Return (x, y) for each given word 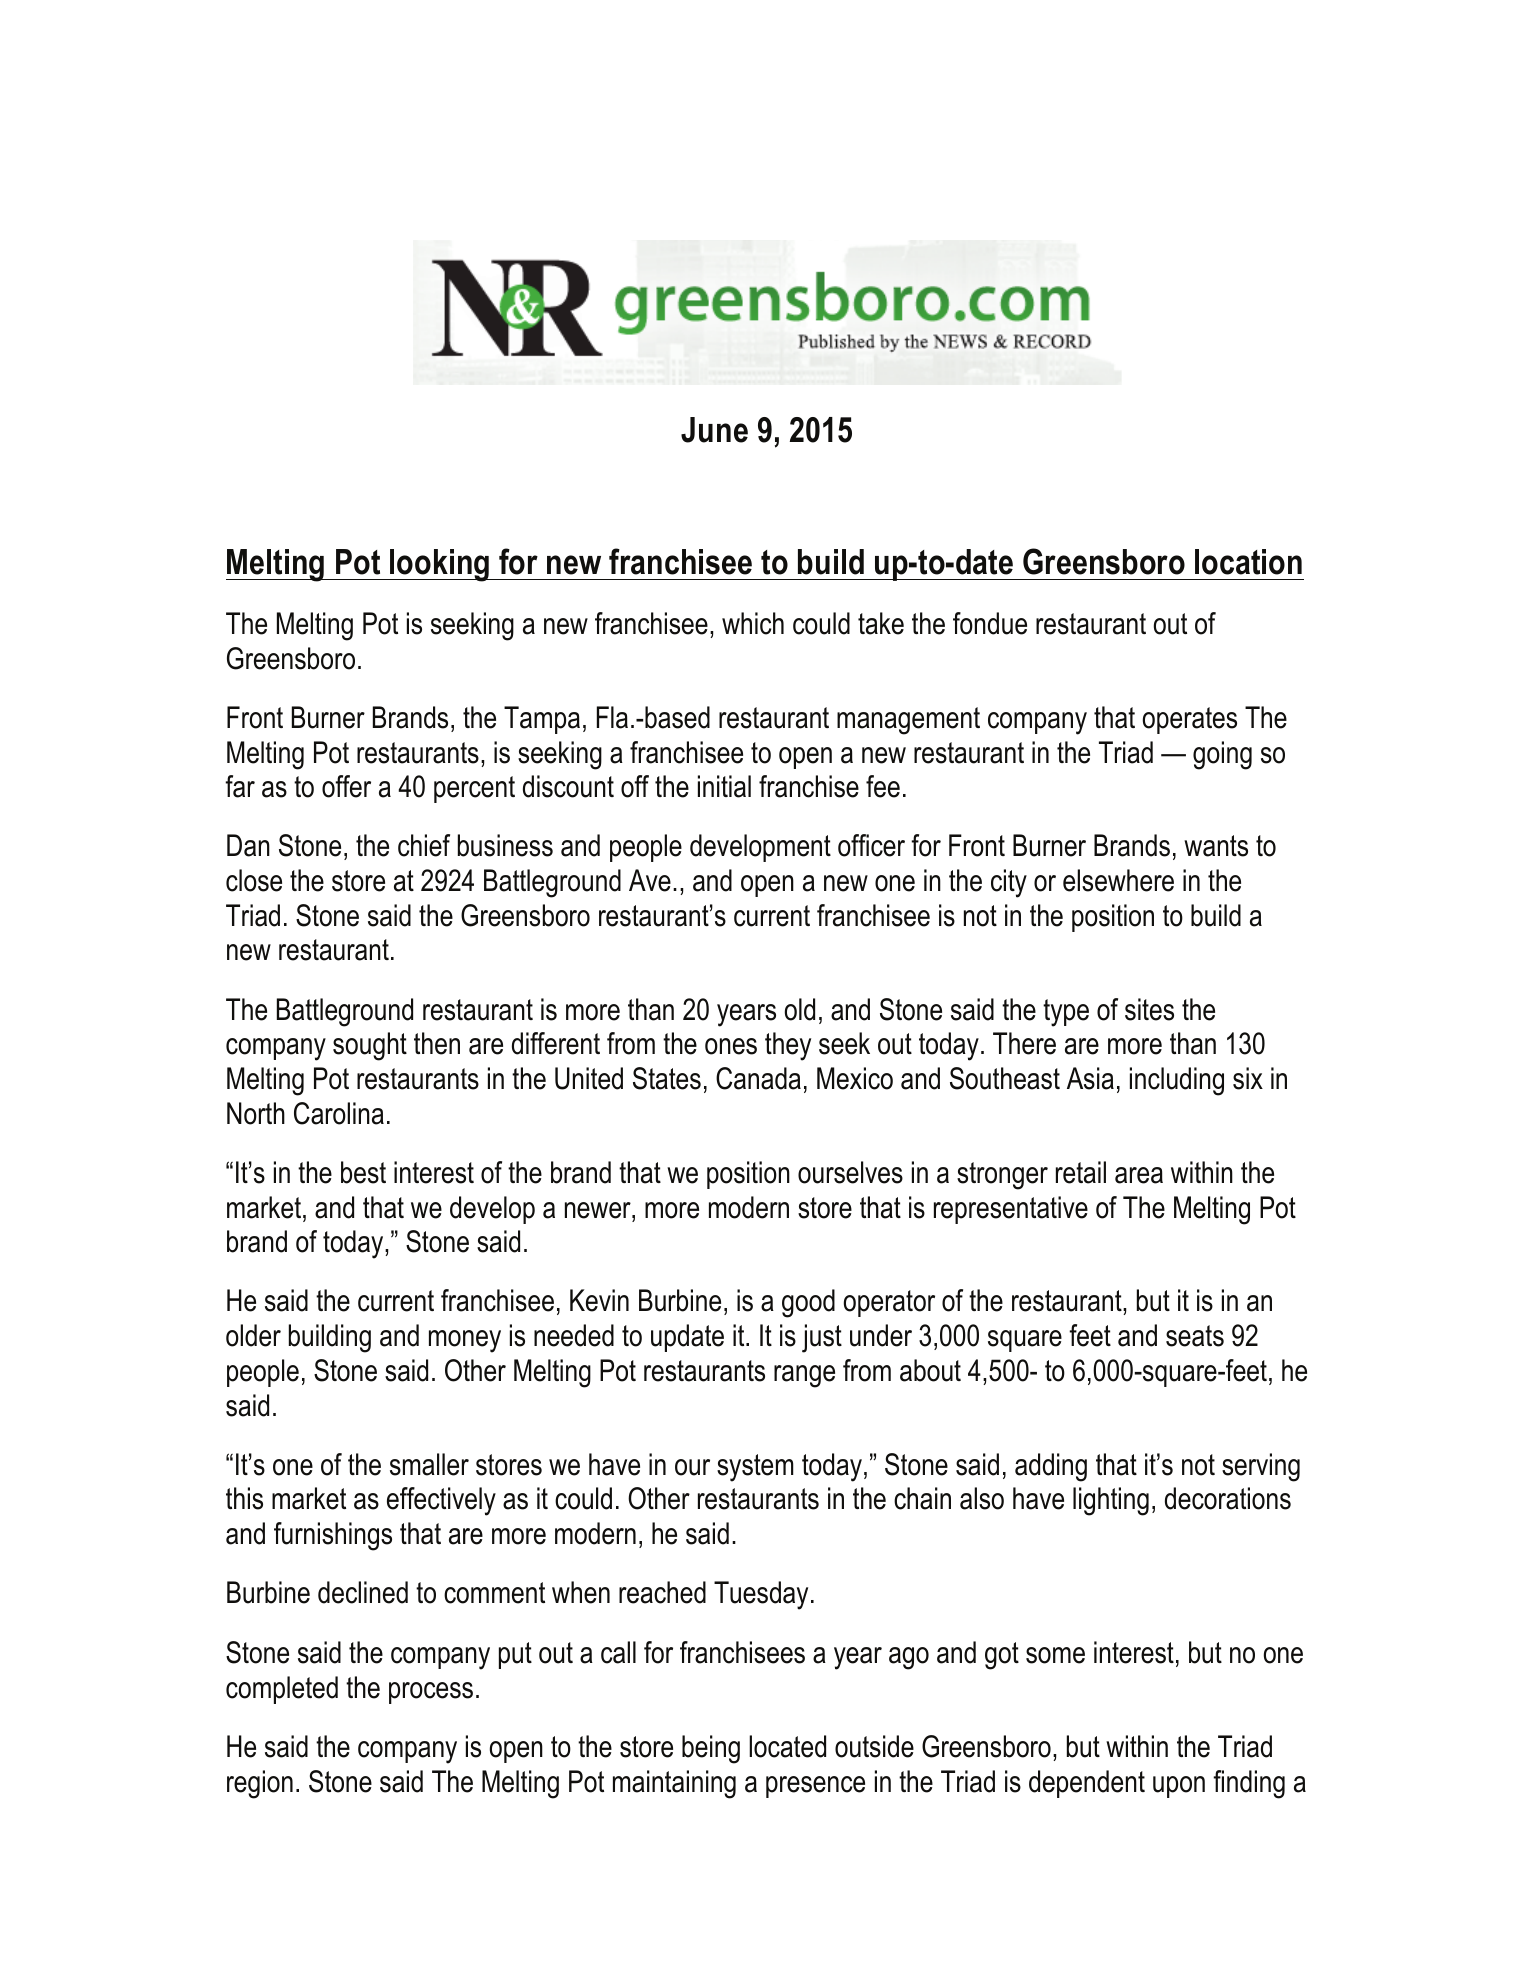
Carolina (339, 1113)
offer (346, 786)
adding (1051, 1467)
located (787, 1746)
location (1248, 562)
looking (440, 565)
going (1222, 755)
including (1177, 1081)
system (755, 1468)
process (431, 1693)
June (714, 430)
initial (724, 786)
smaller (429, 1464)
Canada (758, 1078)
